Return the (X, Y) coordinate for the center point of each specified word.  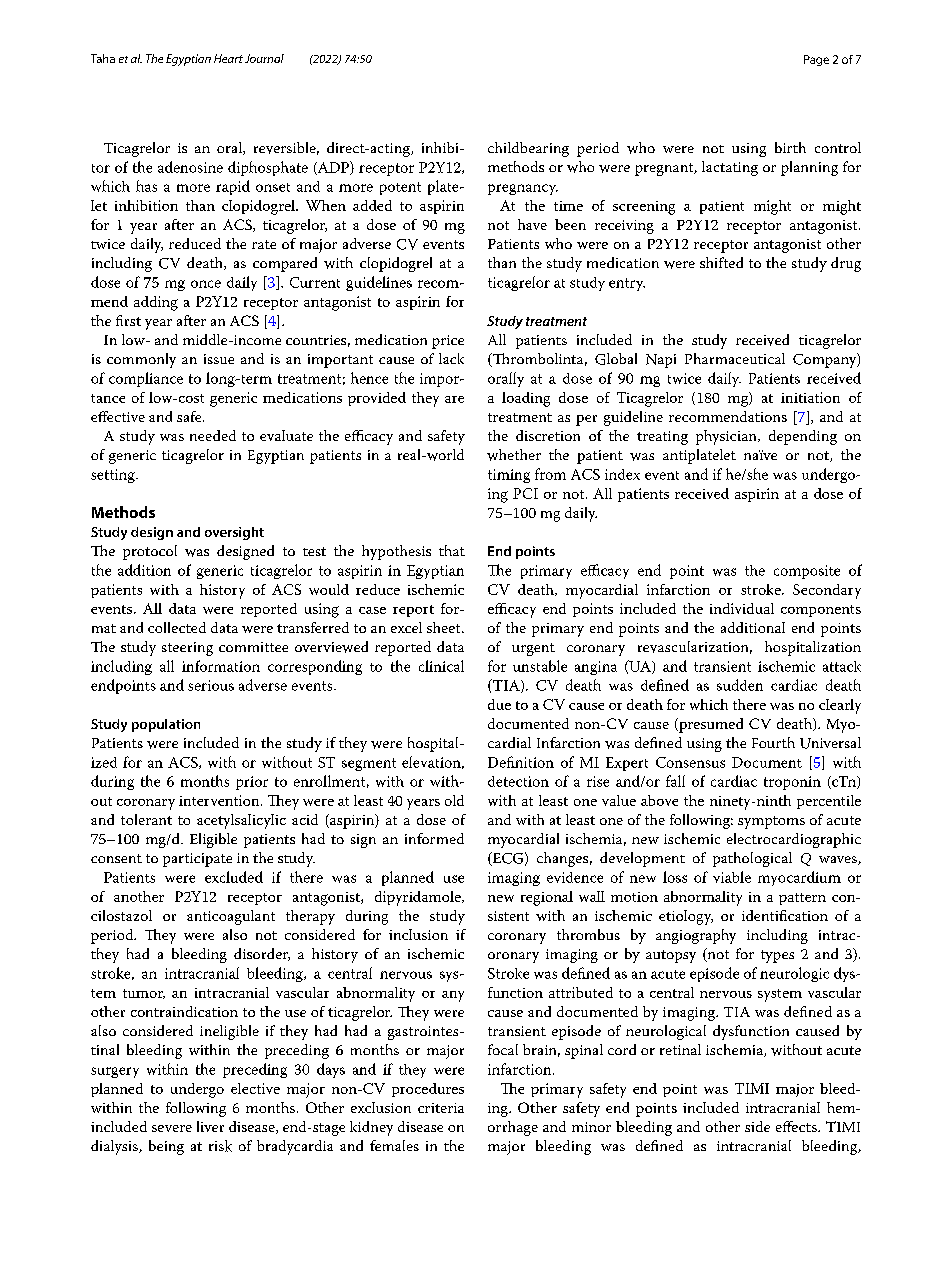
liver (210, 1126)
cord (622, 1049)
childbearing (528, 149)
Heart (228, 58)
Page (816, 60)
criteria (441, 1108)
